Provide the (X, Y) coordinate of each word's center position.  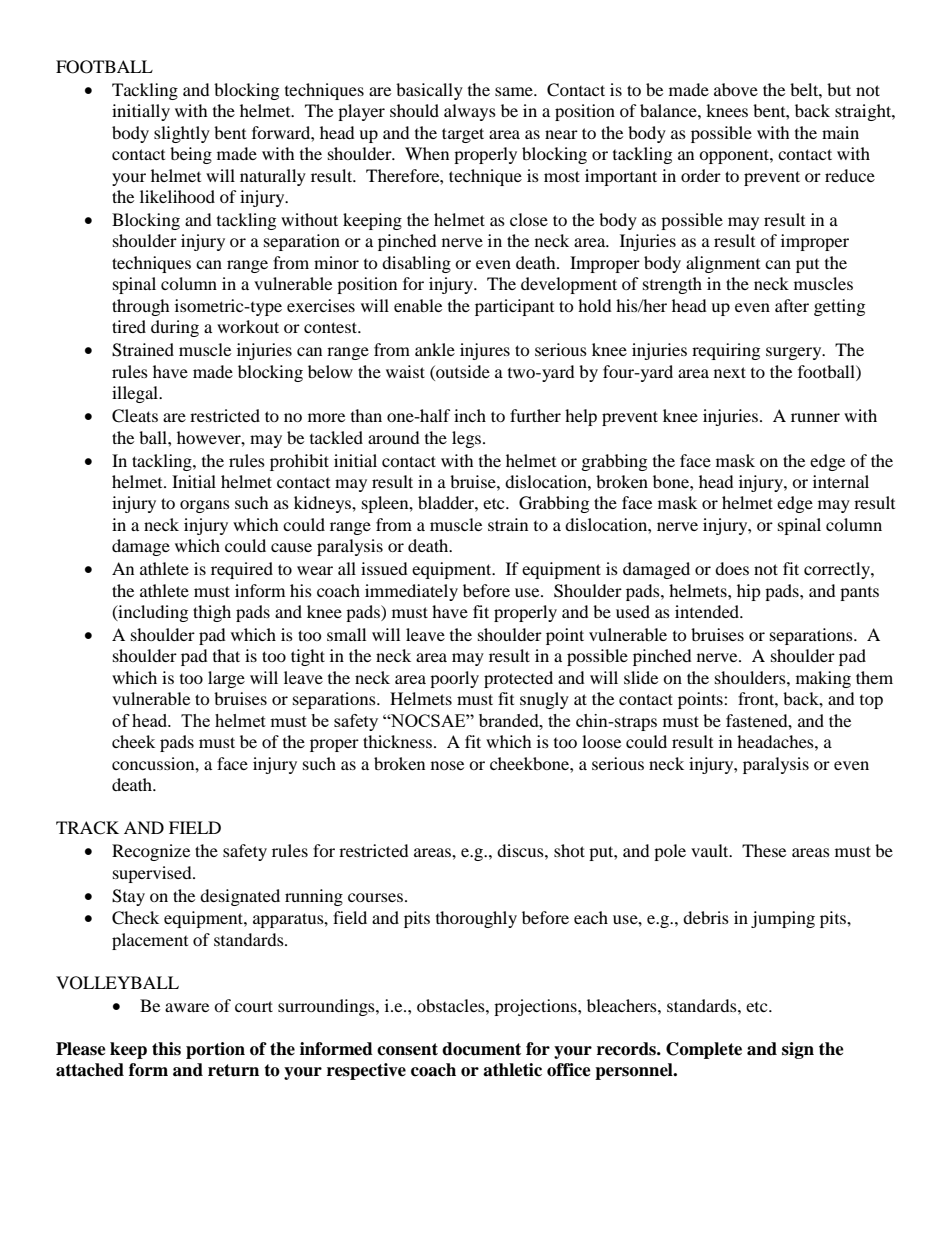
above (736, 89)
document (481, 1049)
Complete (704, 1050)
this (166, 1049)
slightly (182, 134)
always (470, 112)
